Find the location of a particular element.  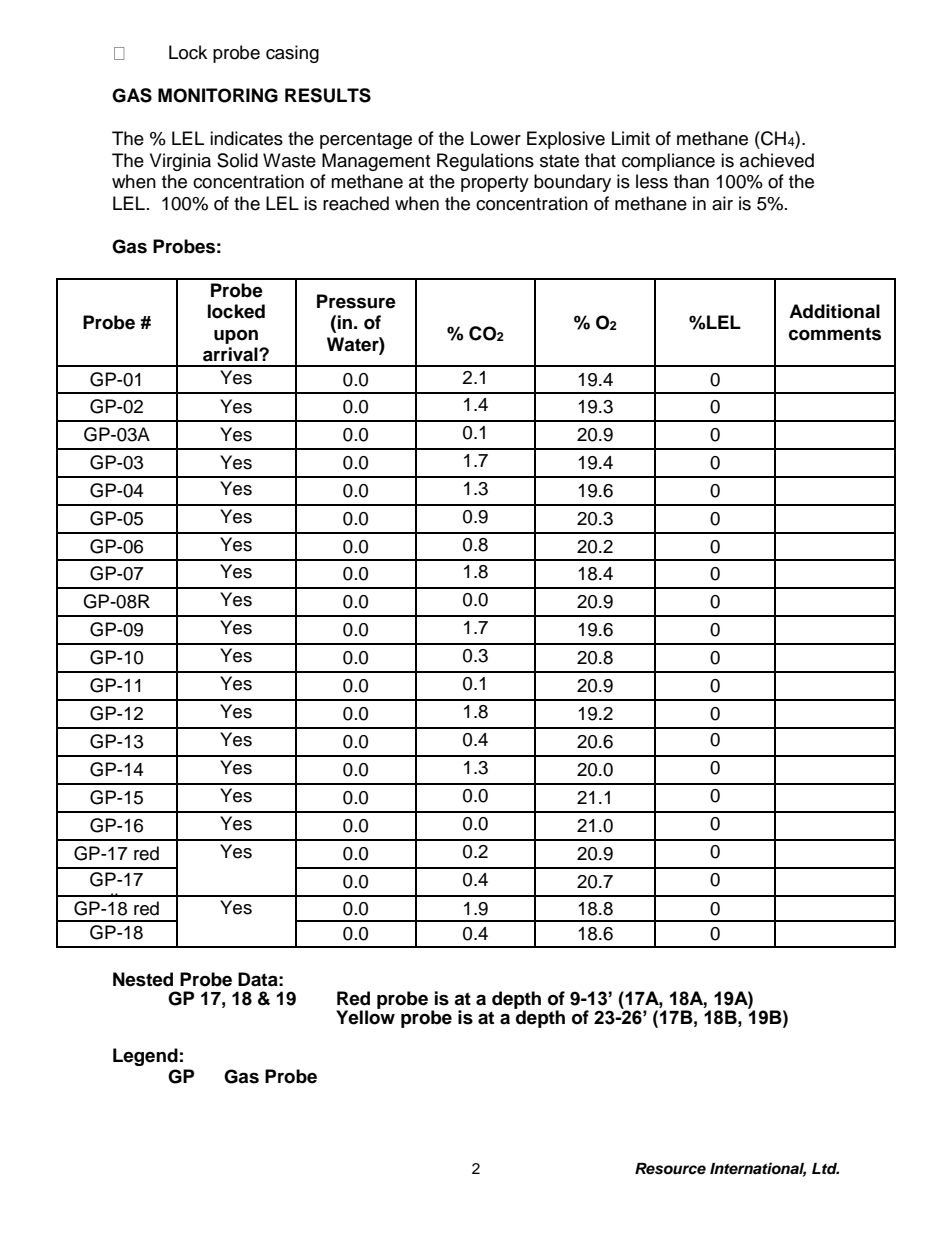

Nested is located at coordinates (143, 979).
